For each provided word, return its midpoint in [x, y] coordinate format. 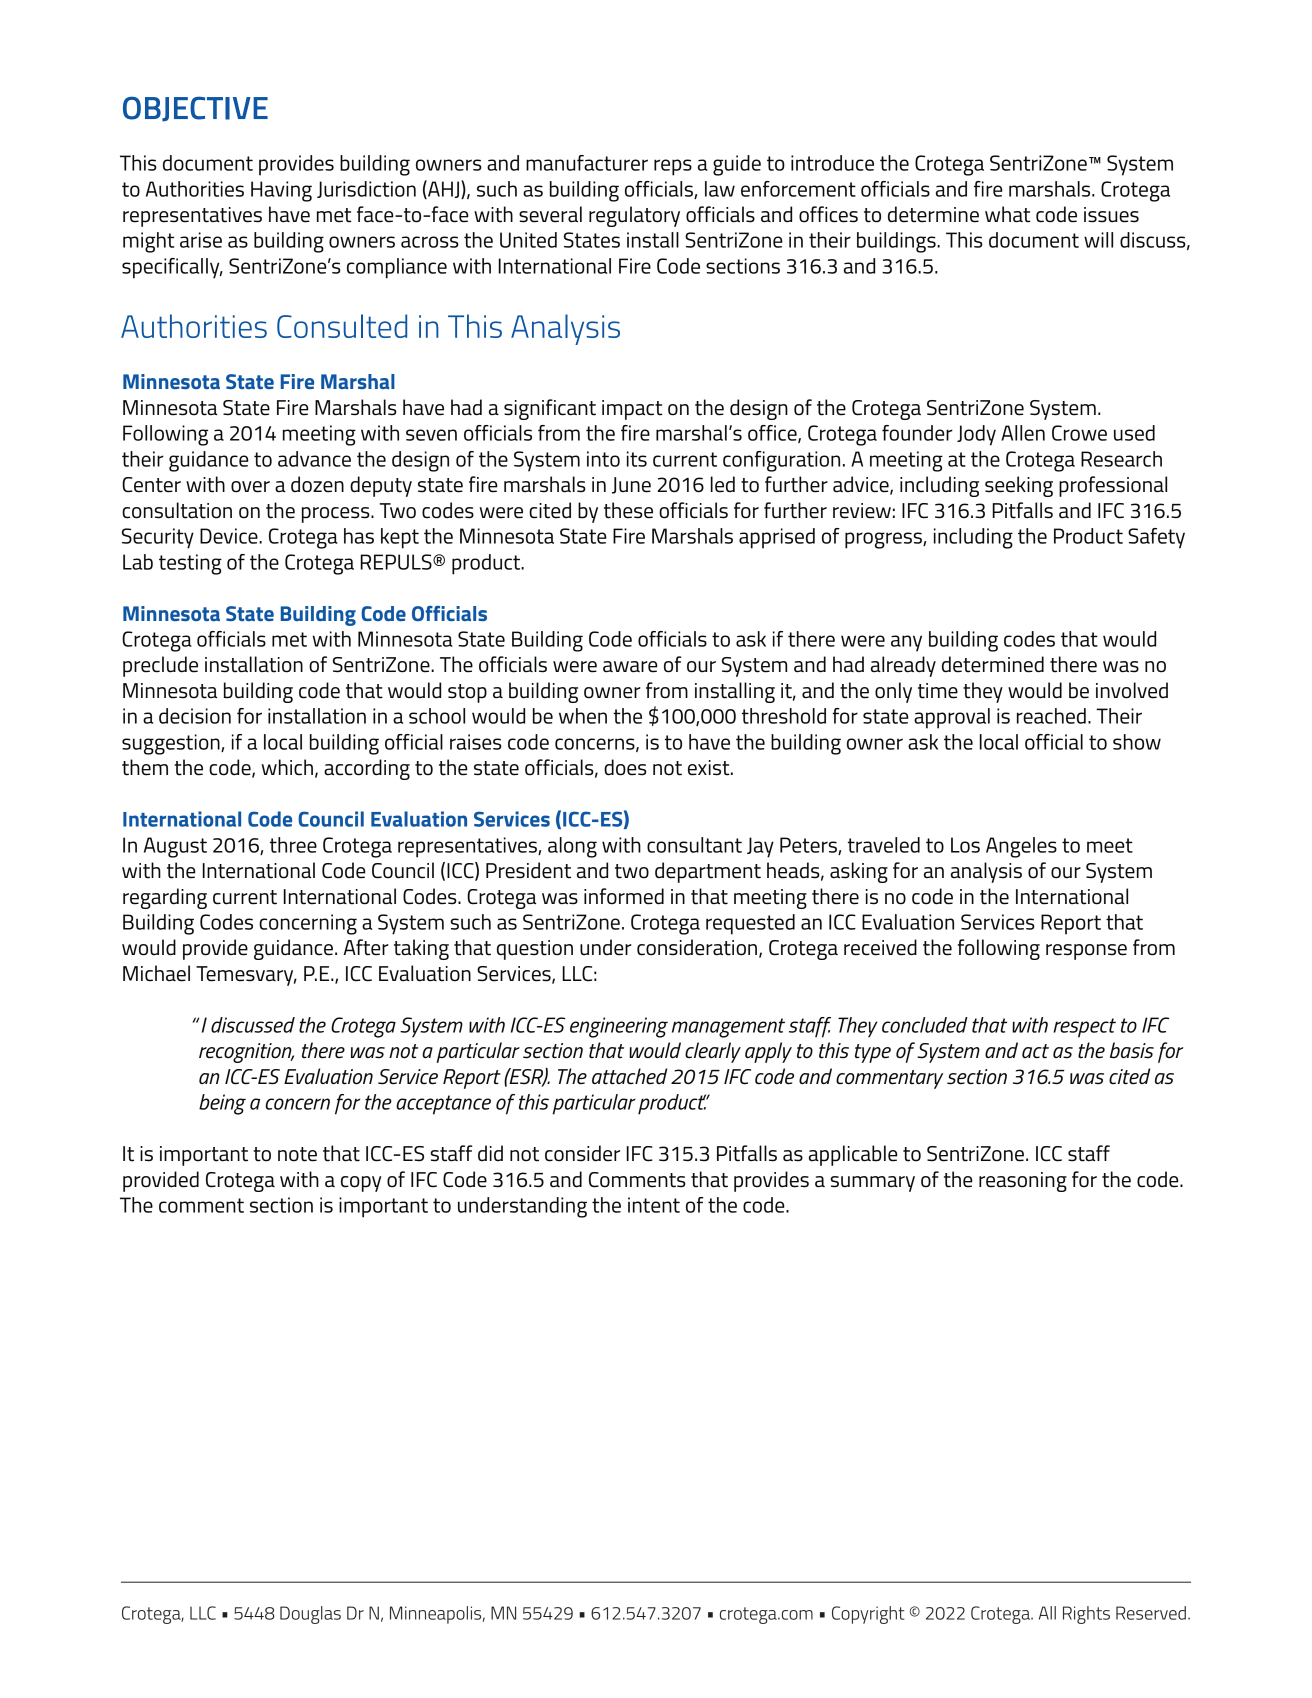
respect [1084, 1028]
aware [630, 667]
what [1008, 214]
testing [190, 564]
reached [1051, 716]
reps [673, 167]
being [222, 1104]
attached [629, 1076]
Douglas [310, 1615]
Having [281, 191]
